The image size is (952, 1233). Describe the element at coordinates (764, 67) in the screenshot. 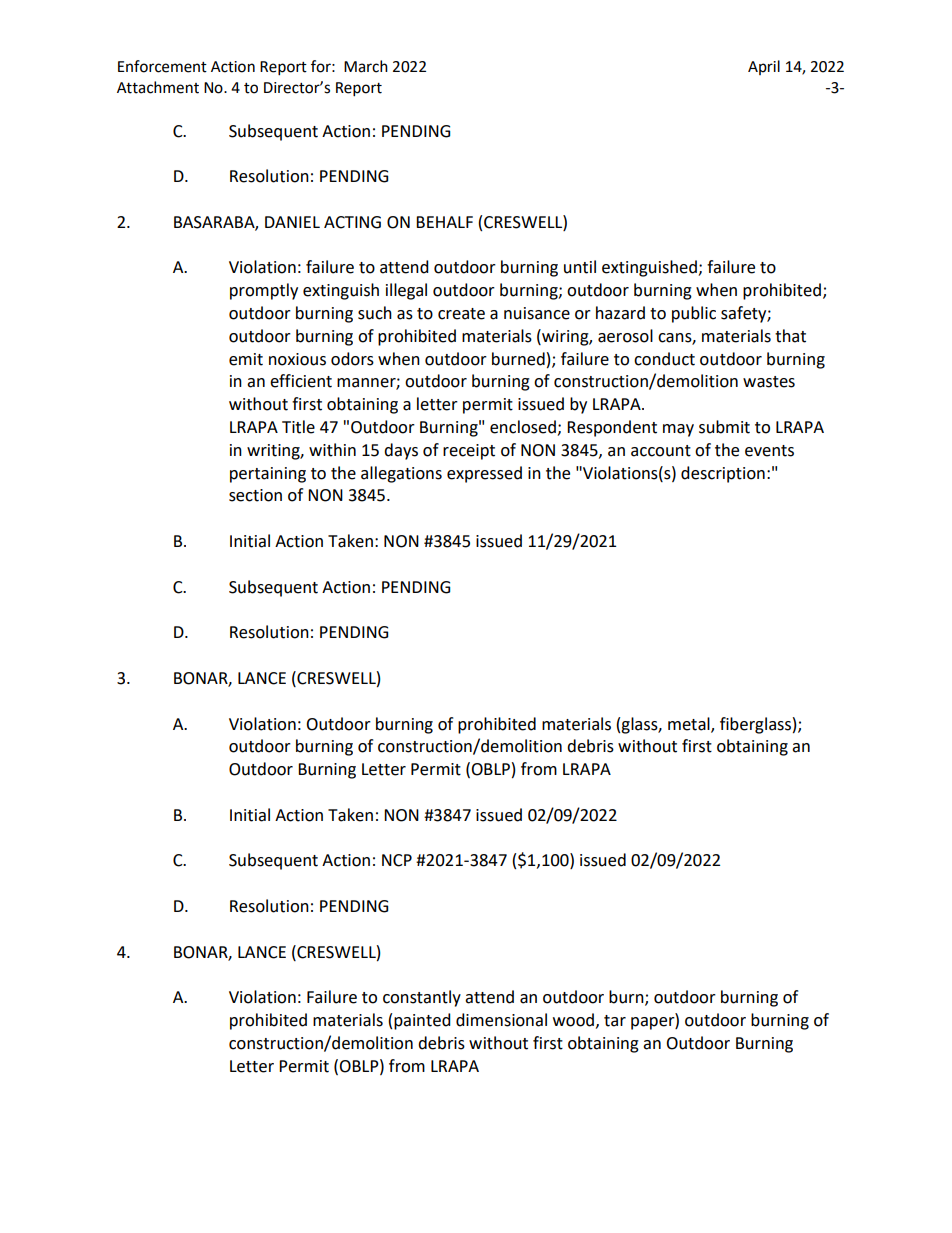

I see `April` at that location.
